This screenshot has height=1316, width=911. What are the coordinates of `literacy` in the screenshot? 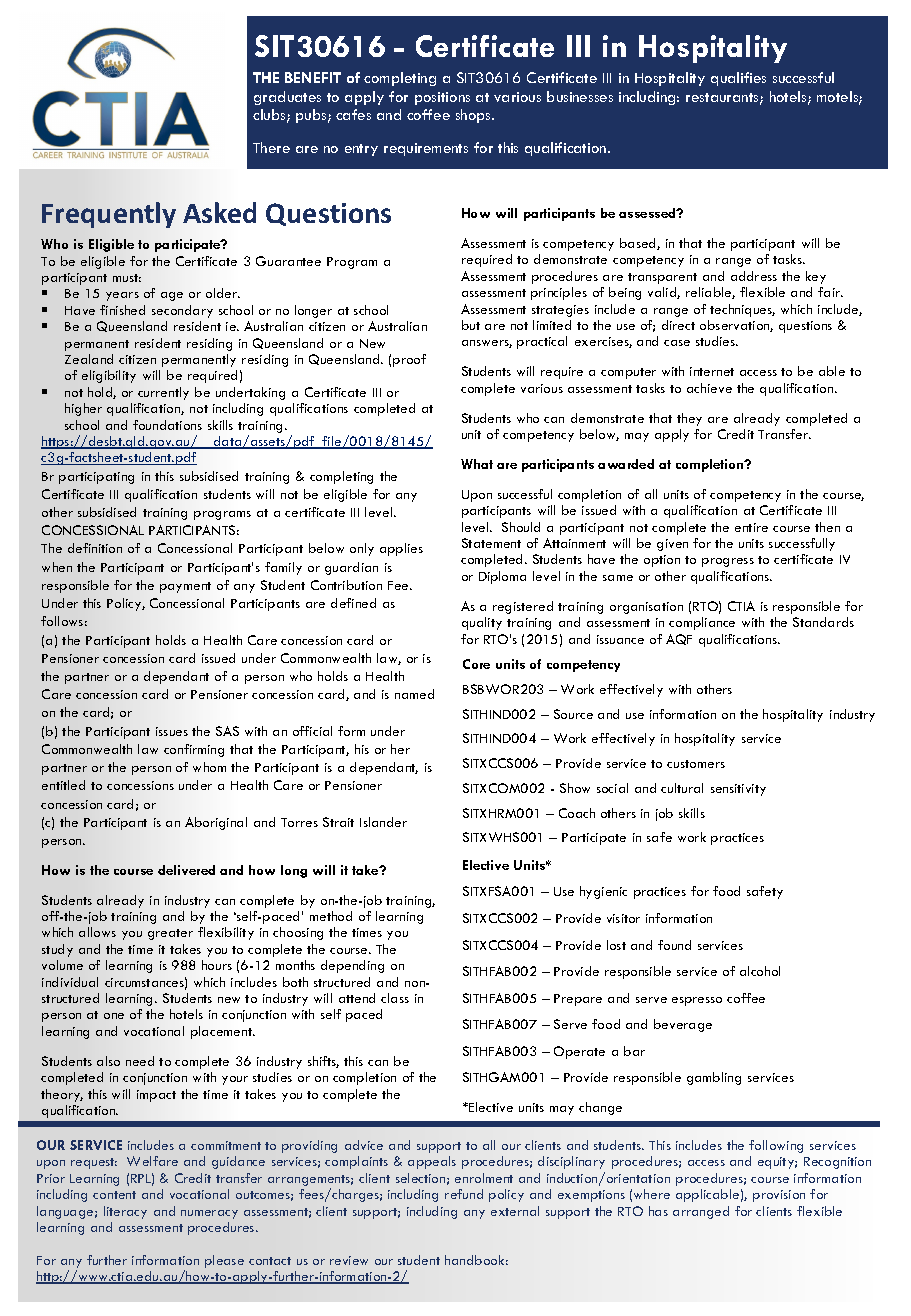 It's located at (125, 1212).
